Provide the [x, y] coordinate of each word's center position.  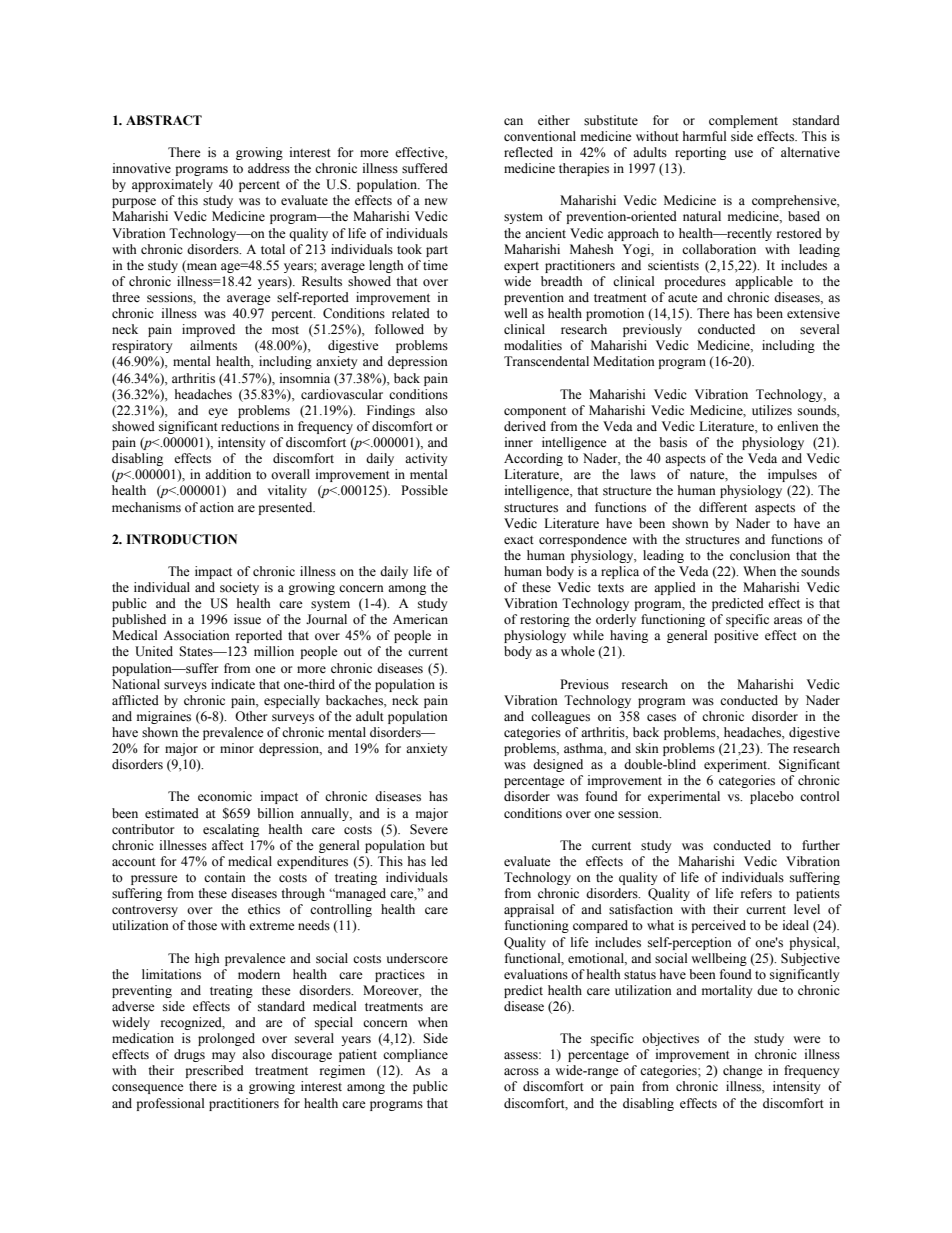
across [521, 1072]
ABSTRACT [164, 120]
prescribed [214, 1071]
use [744, 153]
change [743, 1071]
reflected [528, 152]
